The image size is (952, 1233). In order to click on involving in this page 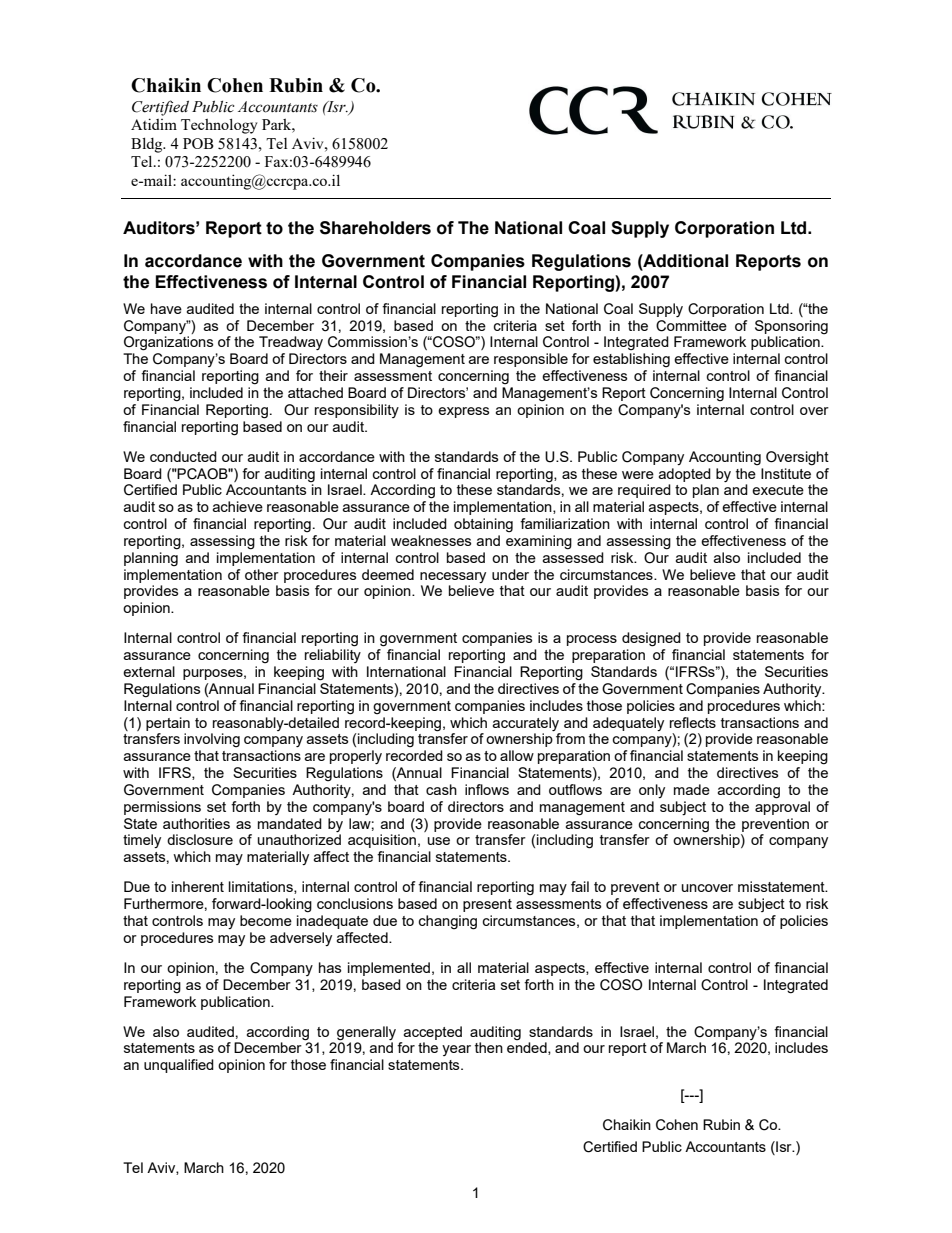, I will do `click(212, 740)`.
